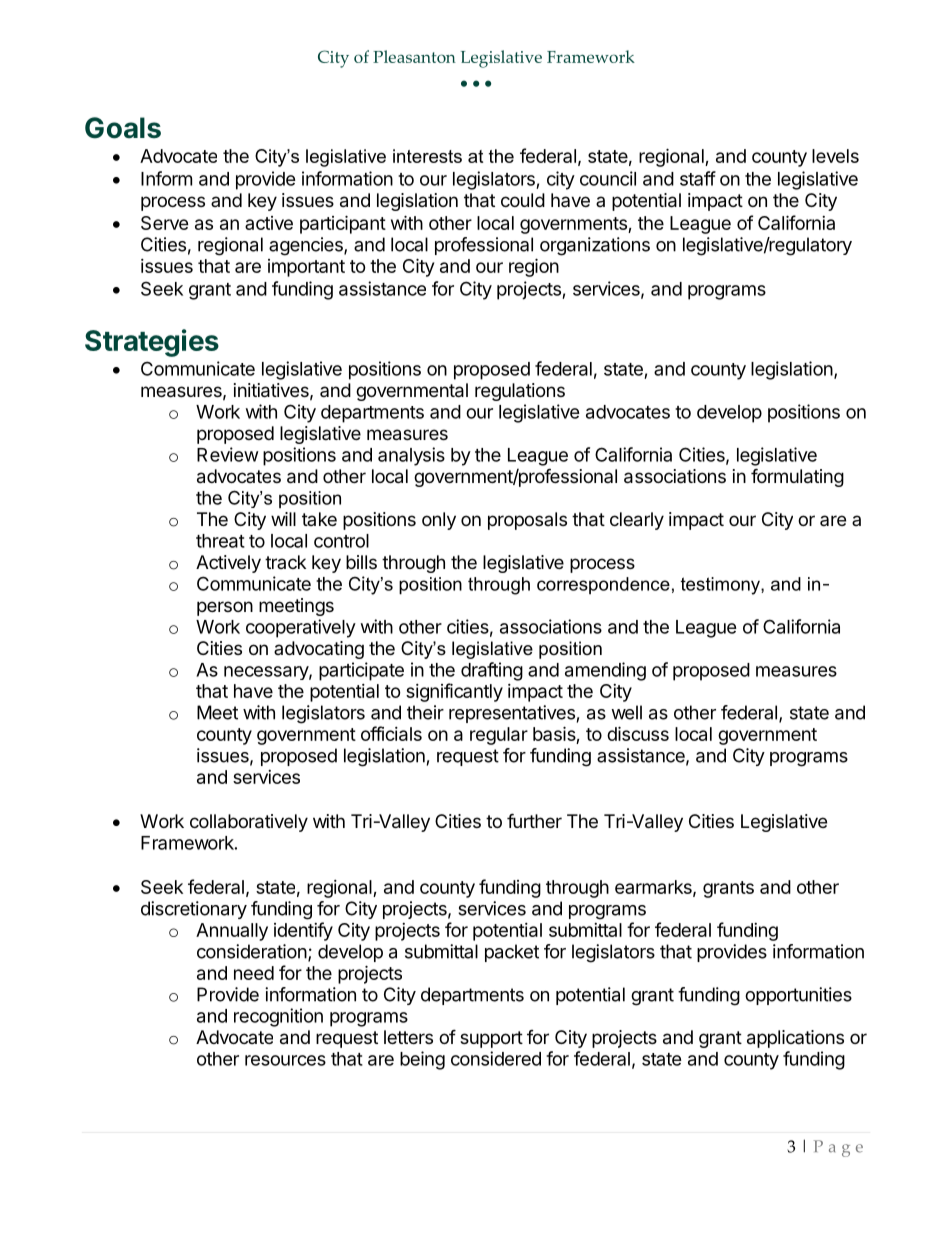 This document has width=952, height=1233. I want to click on representatives, so click(512, 714).
